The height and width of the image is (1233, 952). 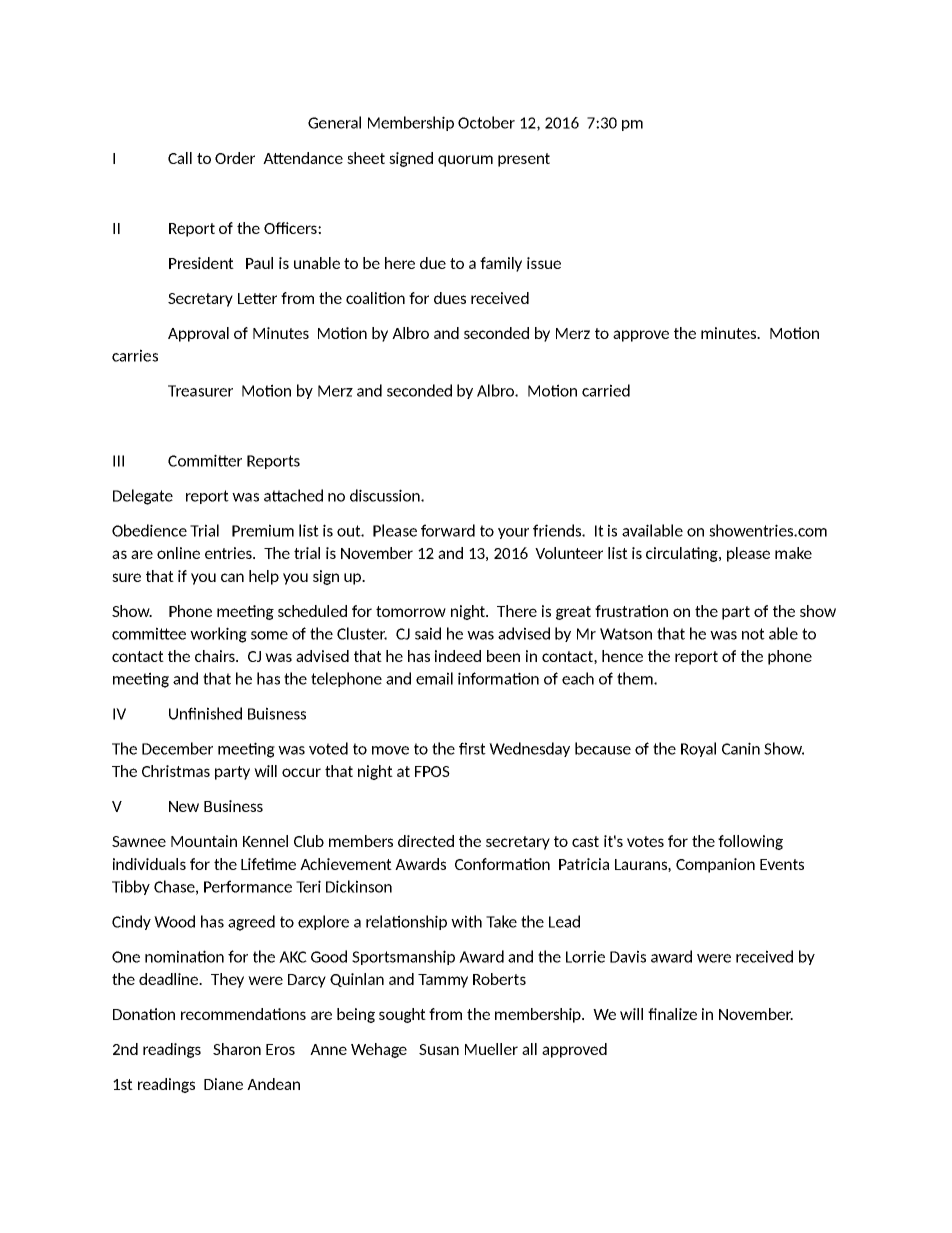 What do you see at coordinates (606, 390) in the image?
I see `carried` at bounding box center [606, 390].
